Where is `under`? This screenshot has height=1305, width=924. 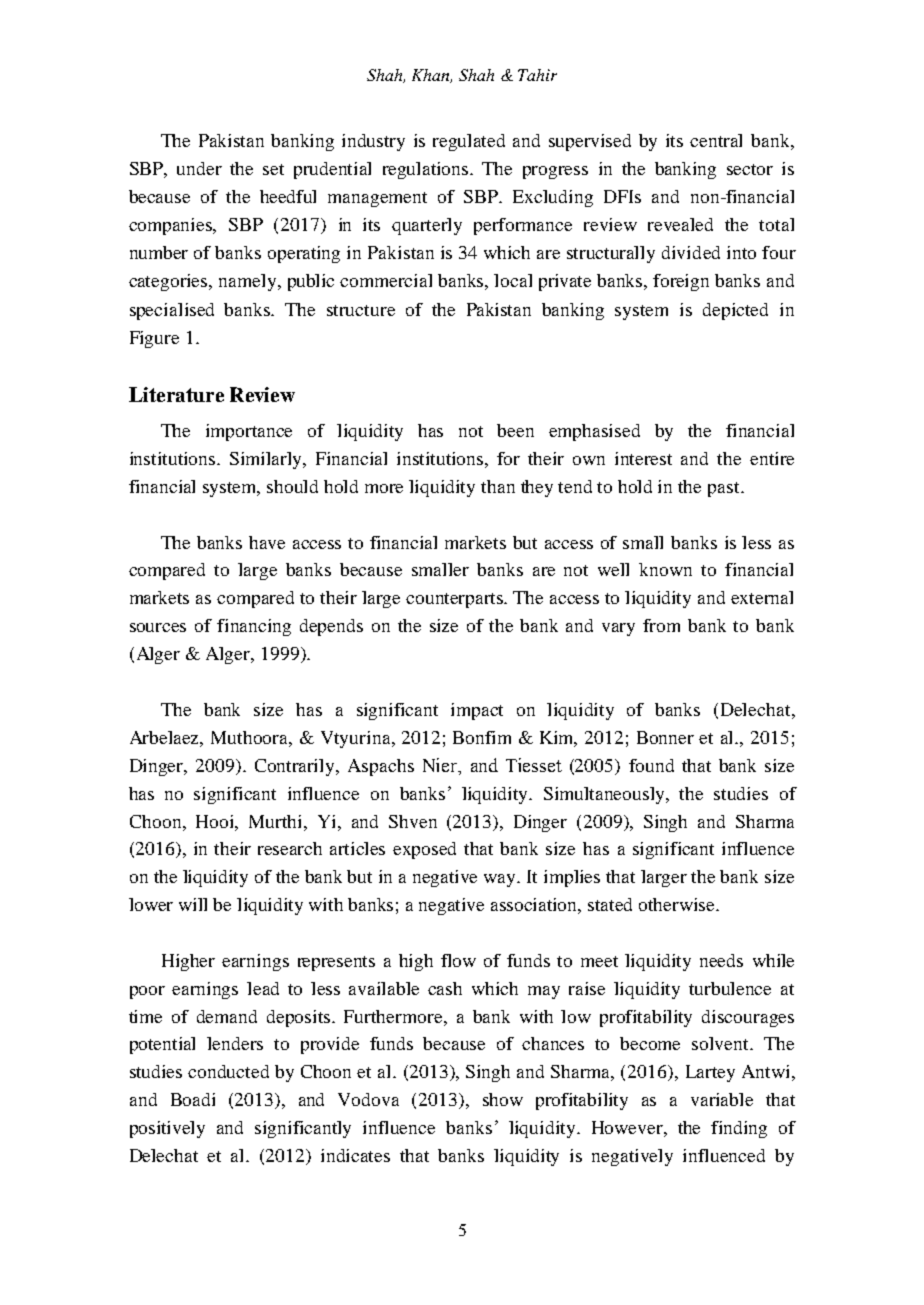 under is located at coordinates (199, 168).
